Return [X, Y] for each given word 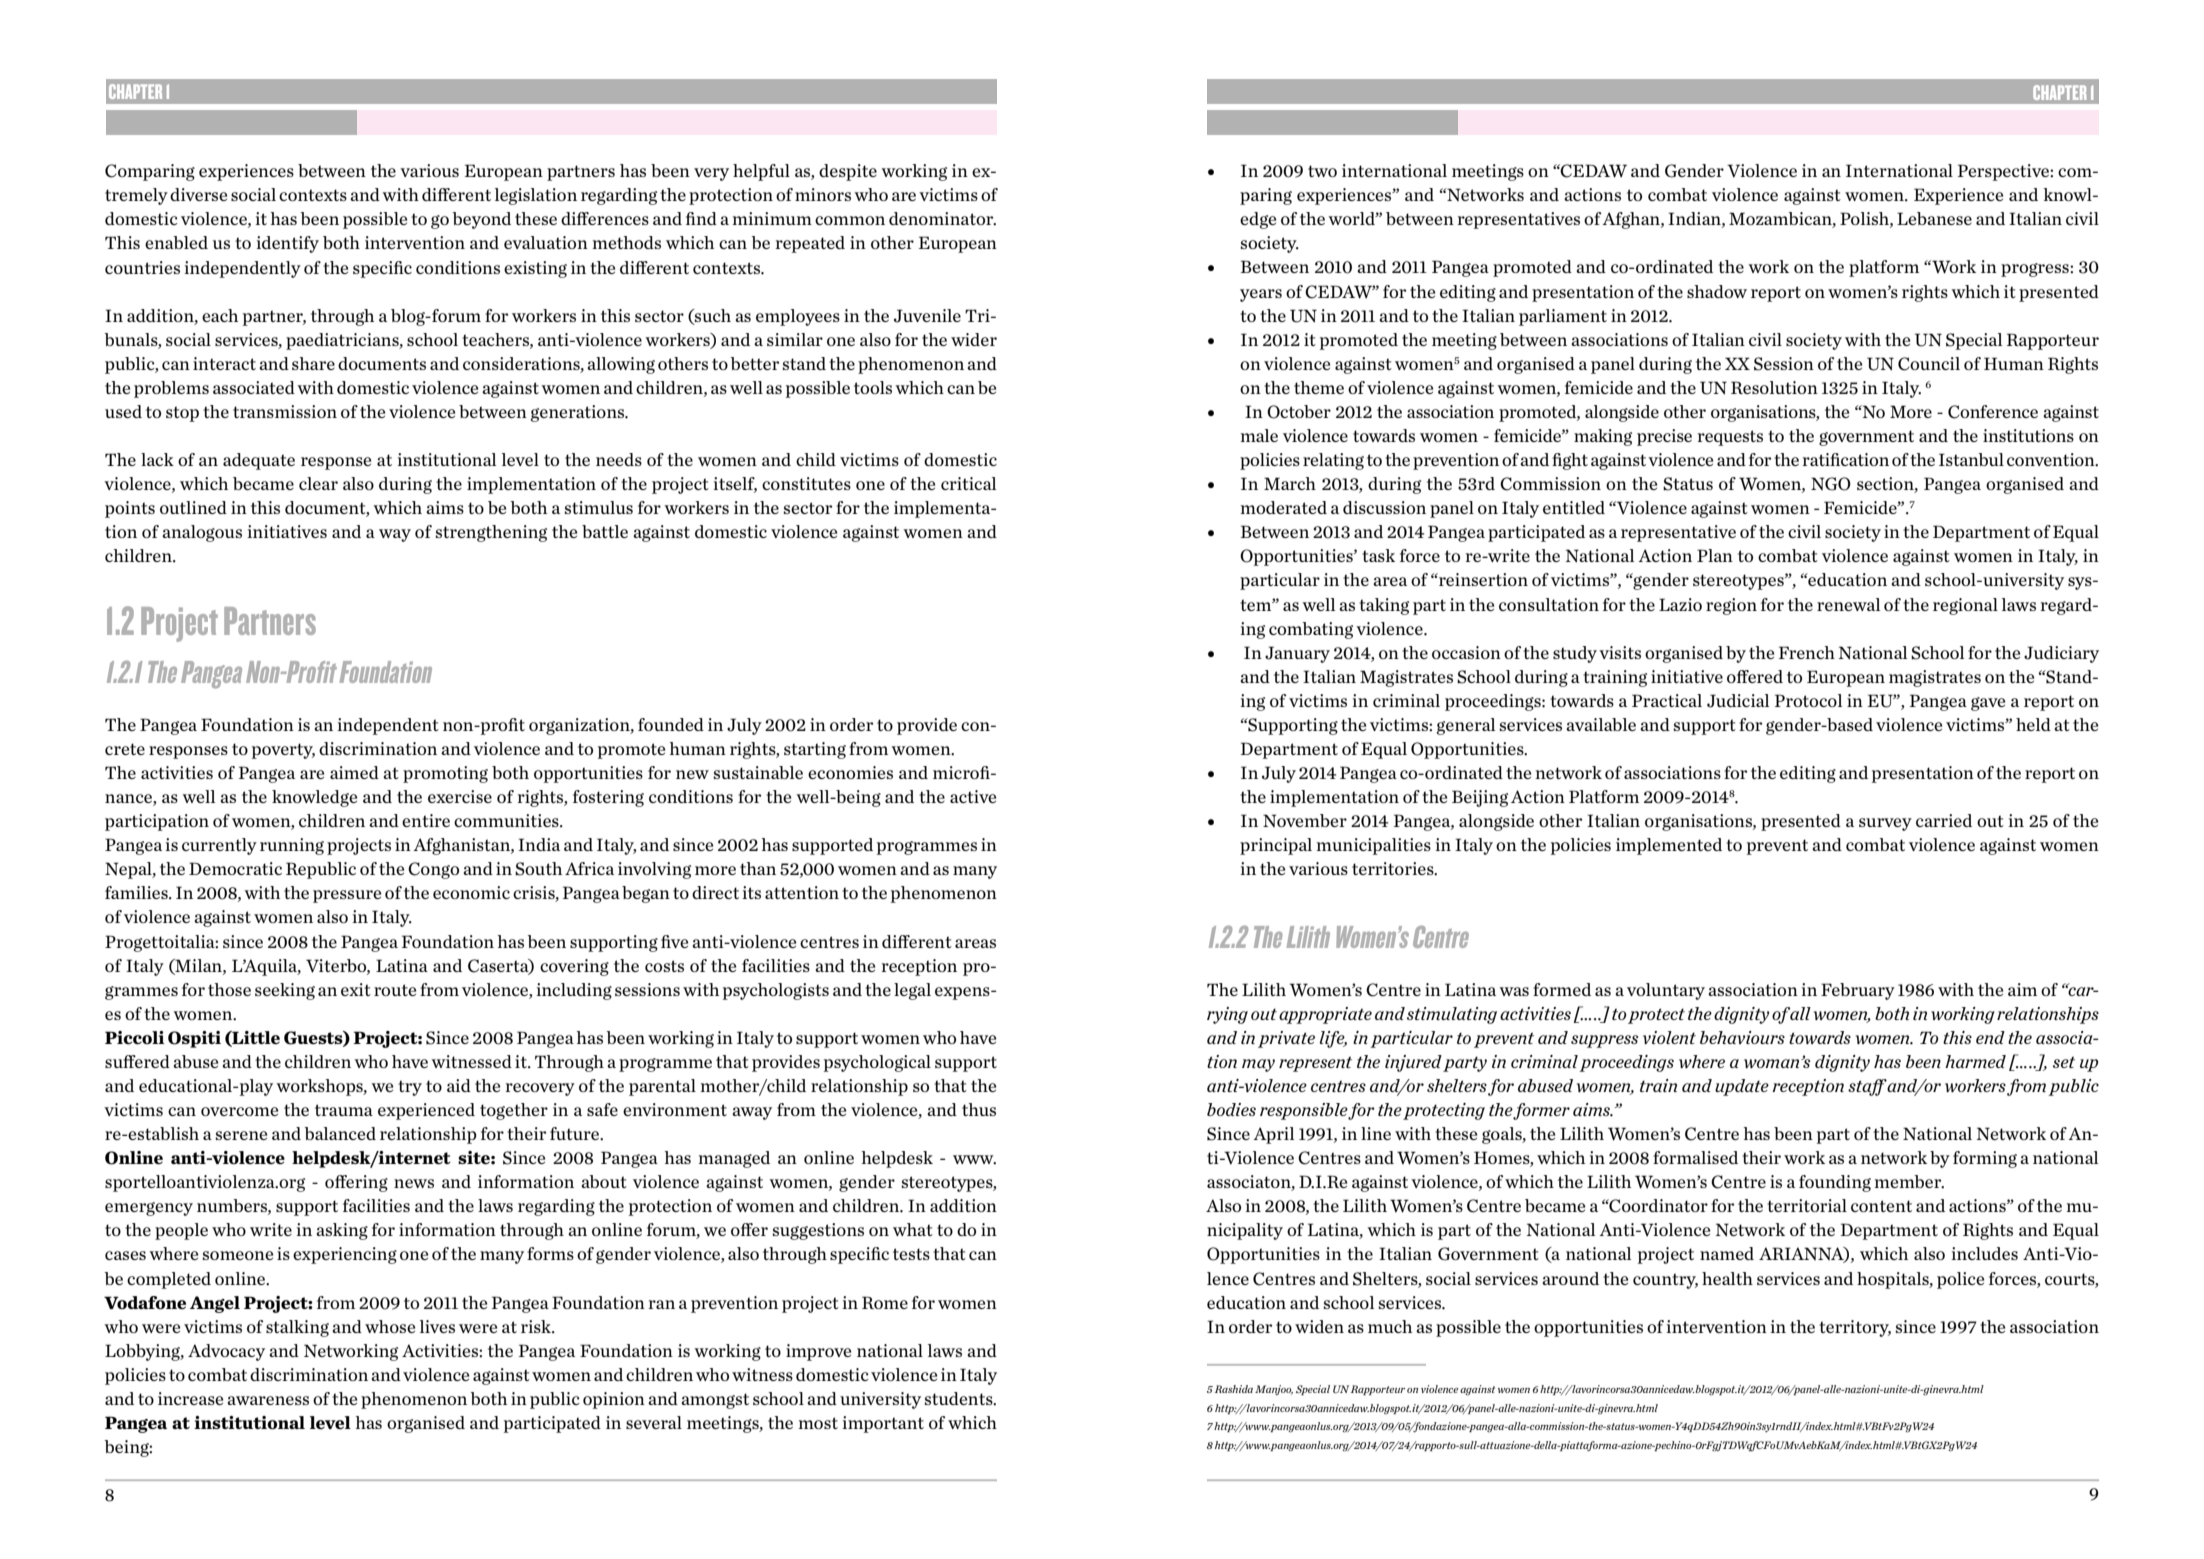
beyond [481, 220]
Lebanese [1934, 218]
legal [912, 991]
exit [356, 989]
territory [1855, 1328]
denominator [942, 219]
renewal [1848, 604]
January [1297, 654]
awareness [268, 1400]
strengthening [491, 533]
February [1858, 991]
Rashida [1233, 1389]
